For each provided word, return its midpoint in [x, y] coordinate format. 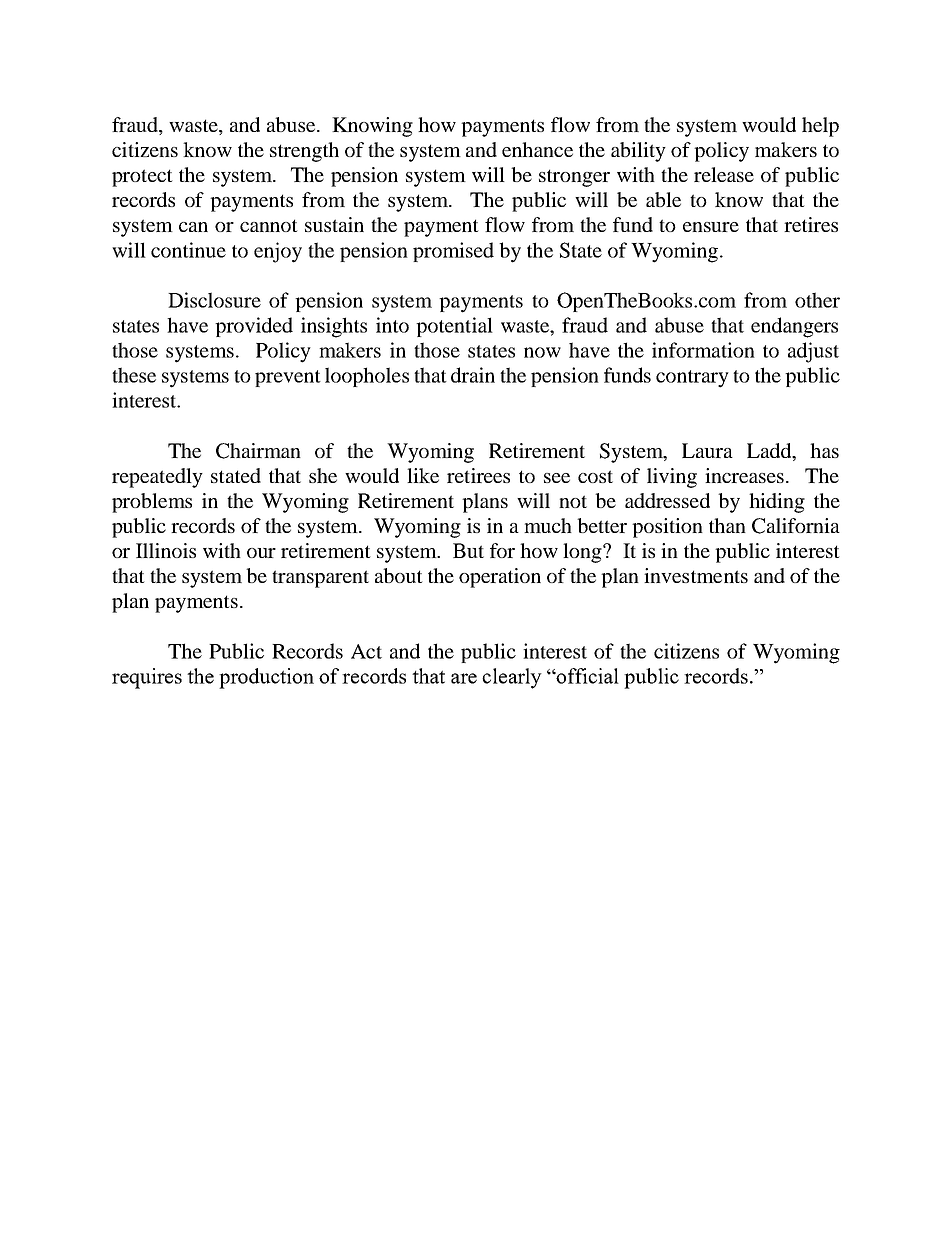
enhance [537, 149]
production [266, 678]
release [724, 174]
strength [304, 152]
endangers [794, 327]
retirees [478, 475]
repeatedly [157, 478]
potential [454, 327]
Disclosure [214, 300]
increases [744, 475]
